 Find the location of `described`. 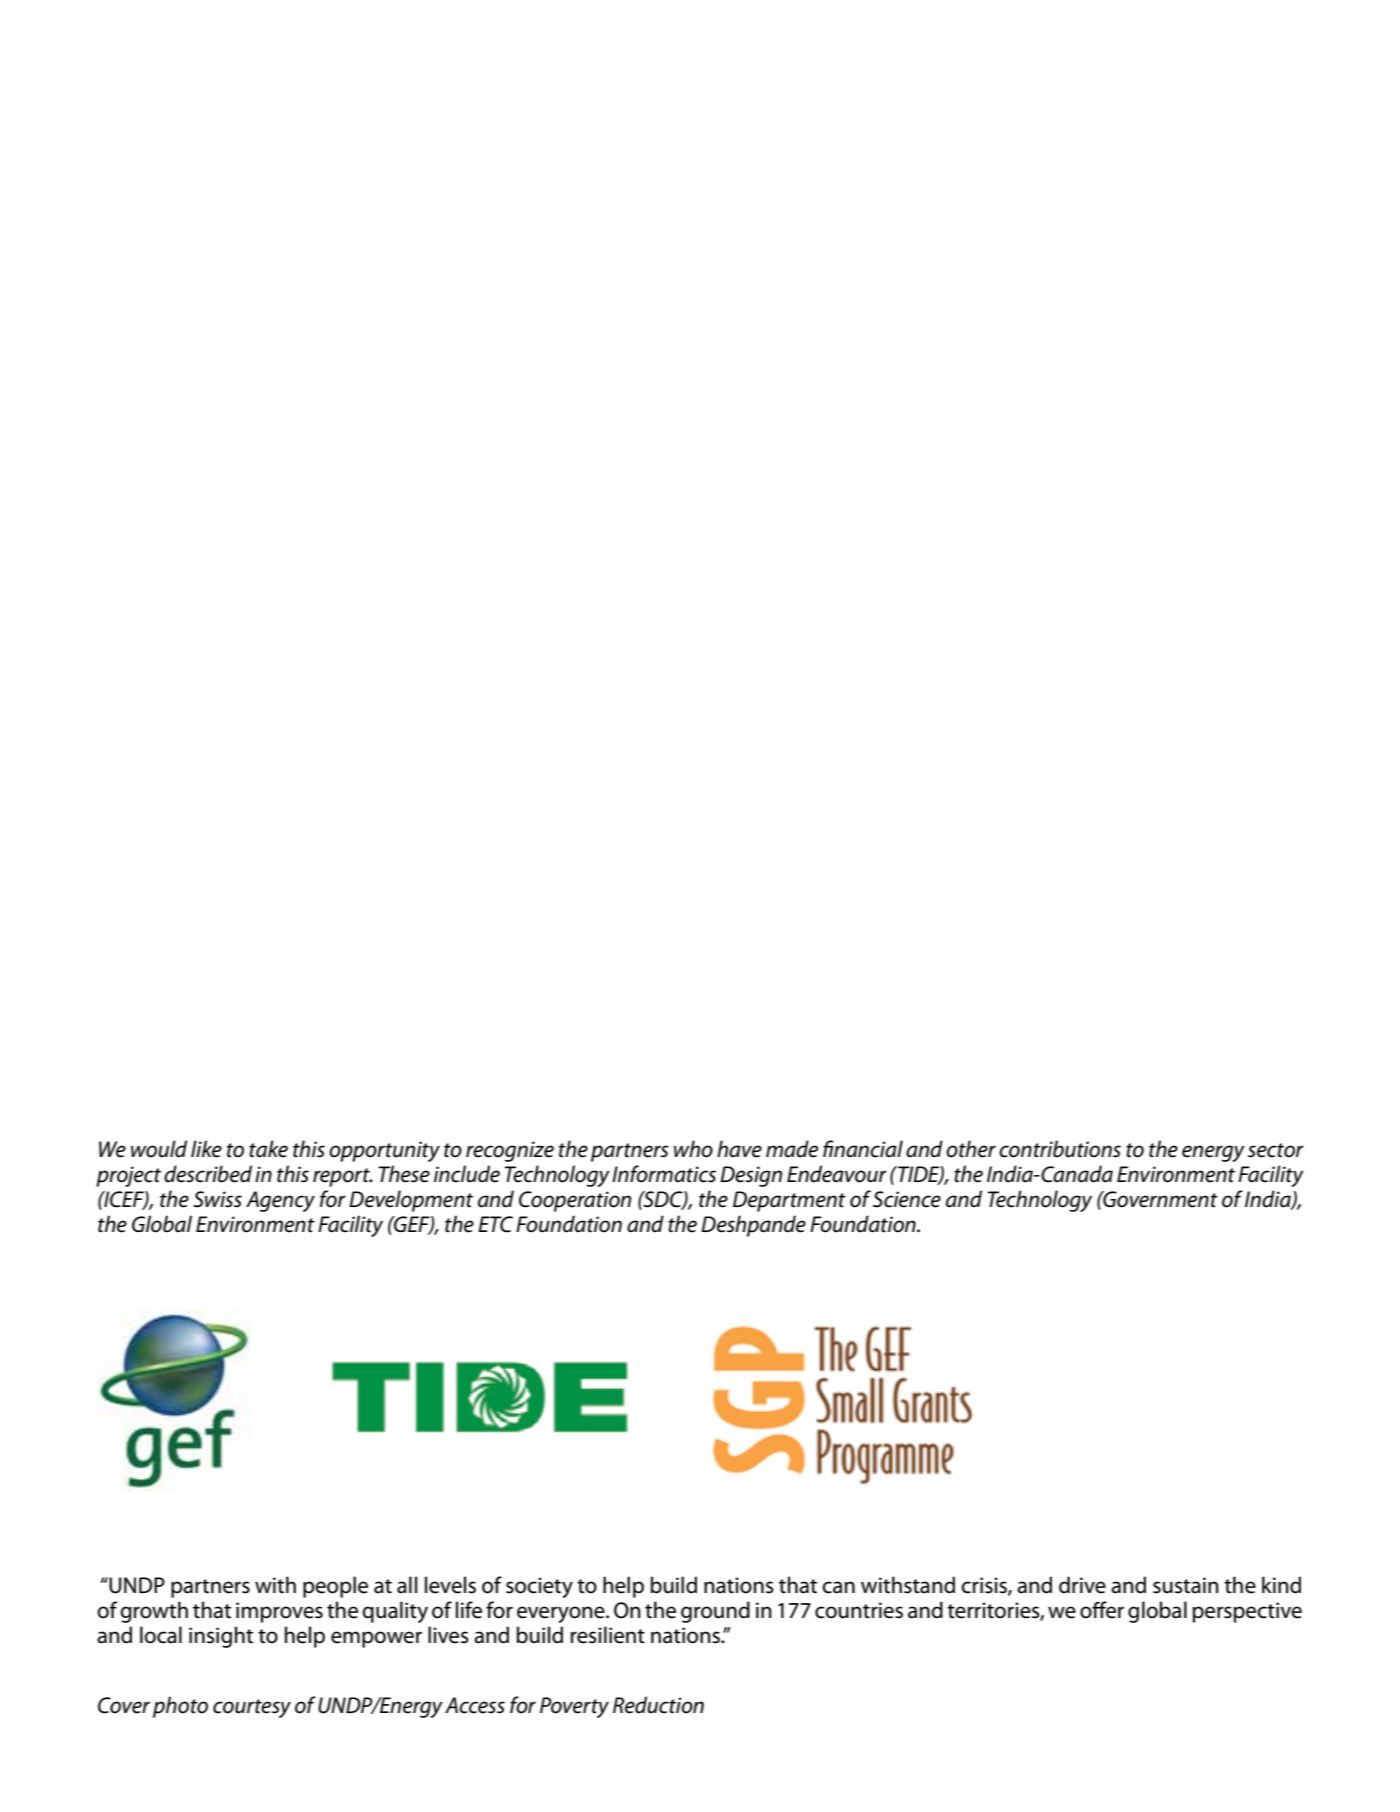

described is located at coordinates (208, 1174).
